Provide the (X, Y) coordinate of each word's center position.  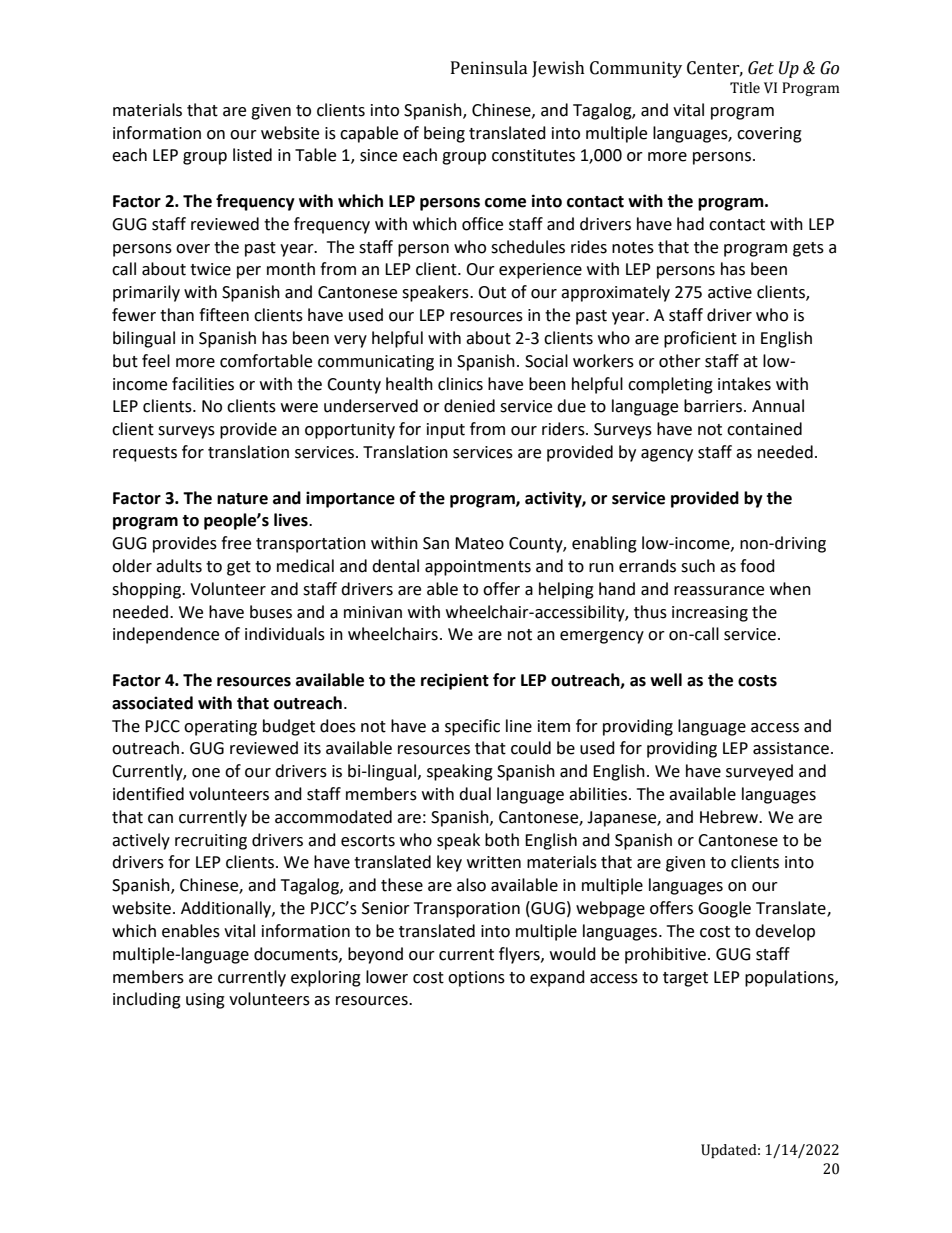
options (476, 979)
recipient (455, 681)
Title (745, 88)
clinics (460, 384)
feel (156, 361)
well (666, 680)
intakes (744, 384)
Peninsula (489, 68)
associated (152, 703)
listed (252, 155)
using (205, 1001)
